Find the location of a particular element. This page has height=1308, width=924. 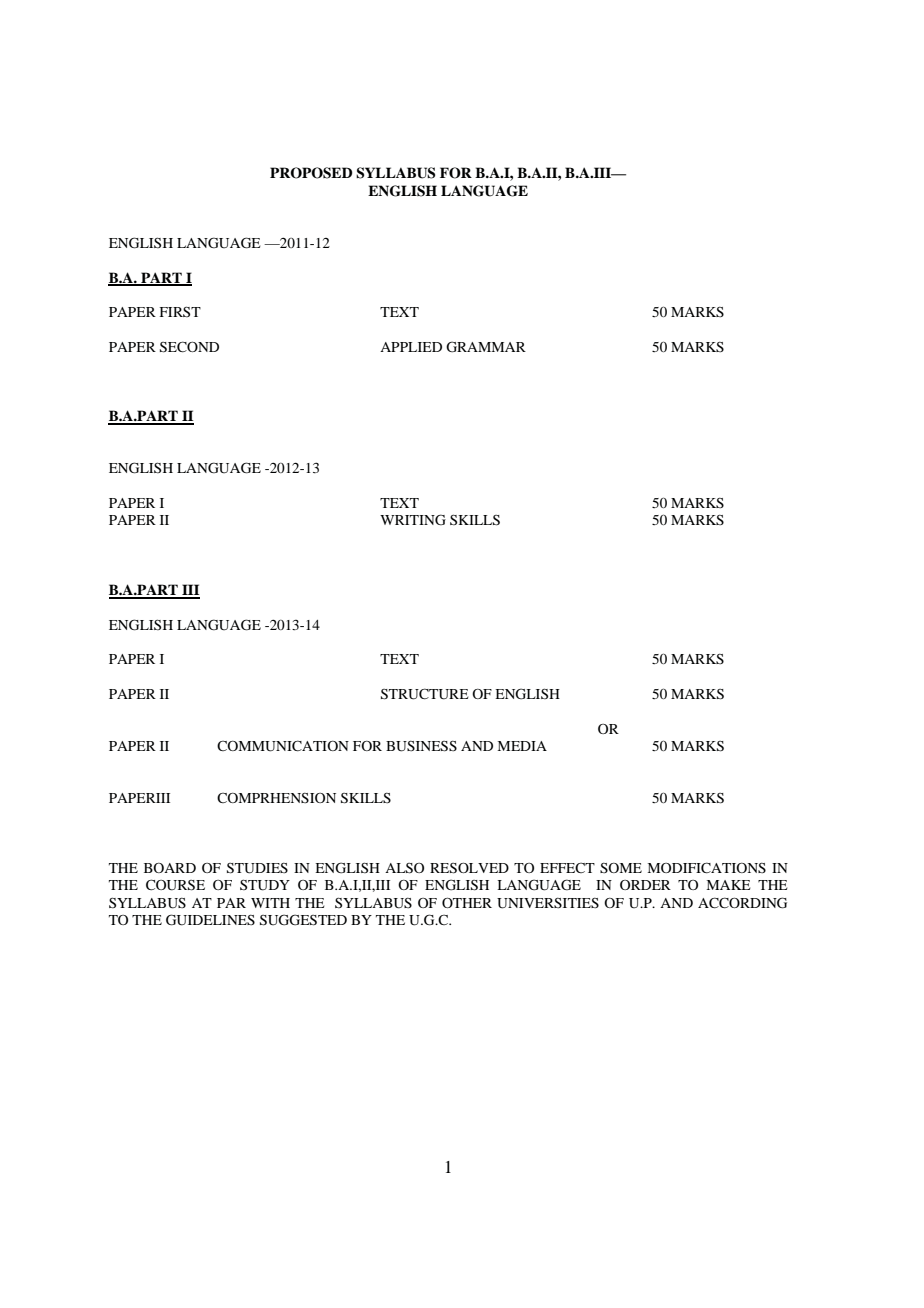

GRAMMAR is located at coordinates (486, 347).
